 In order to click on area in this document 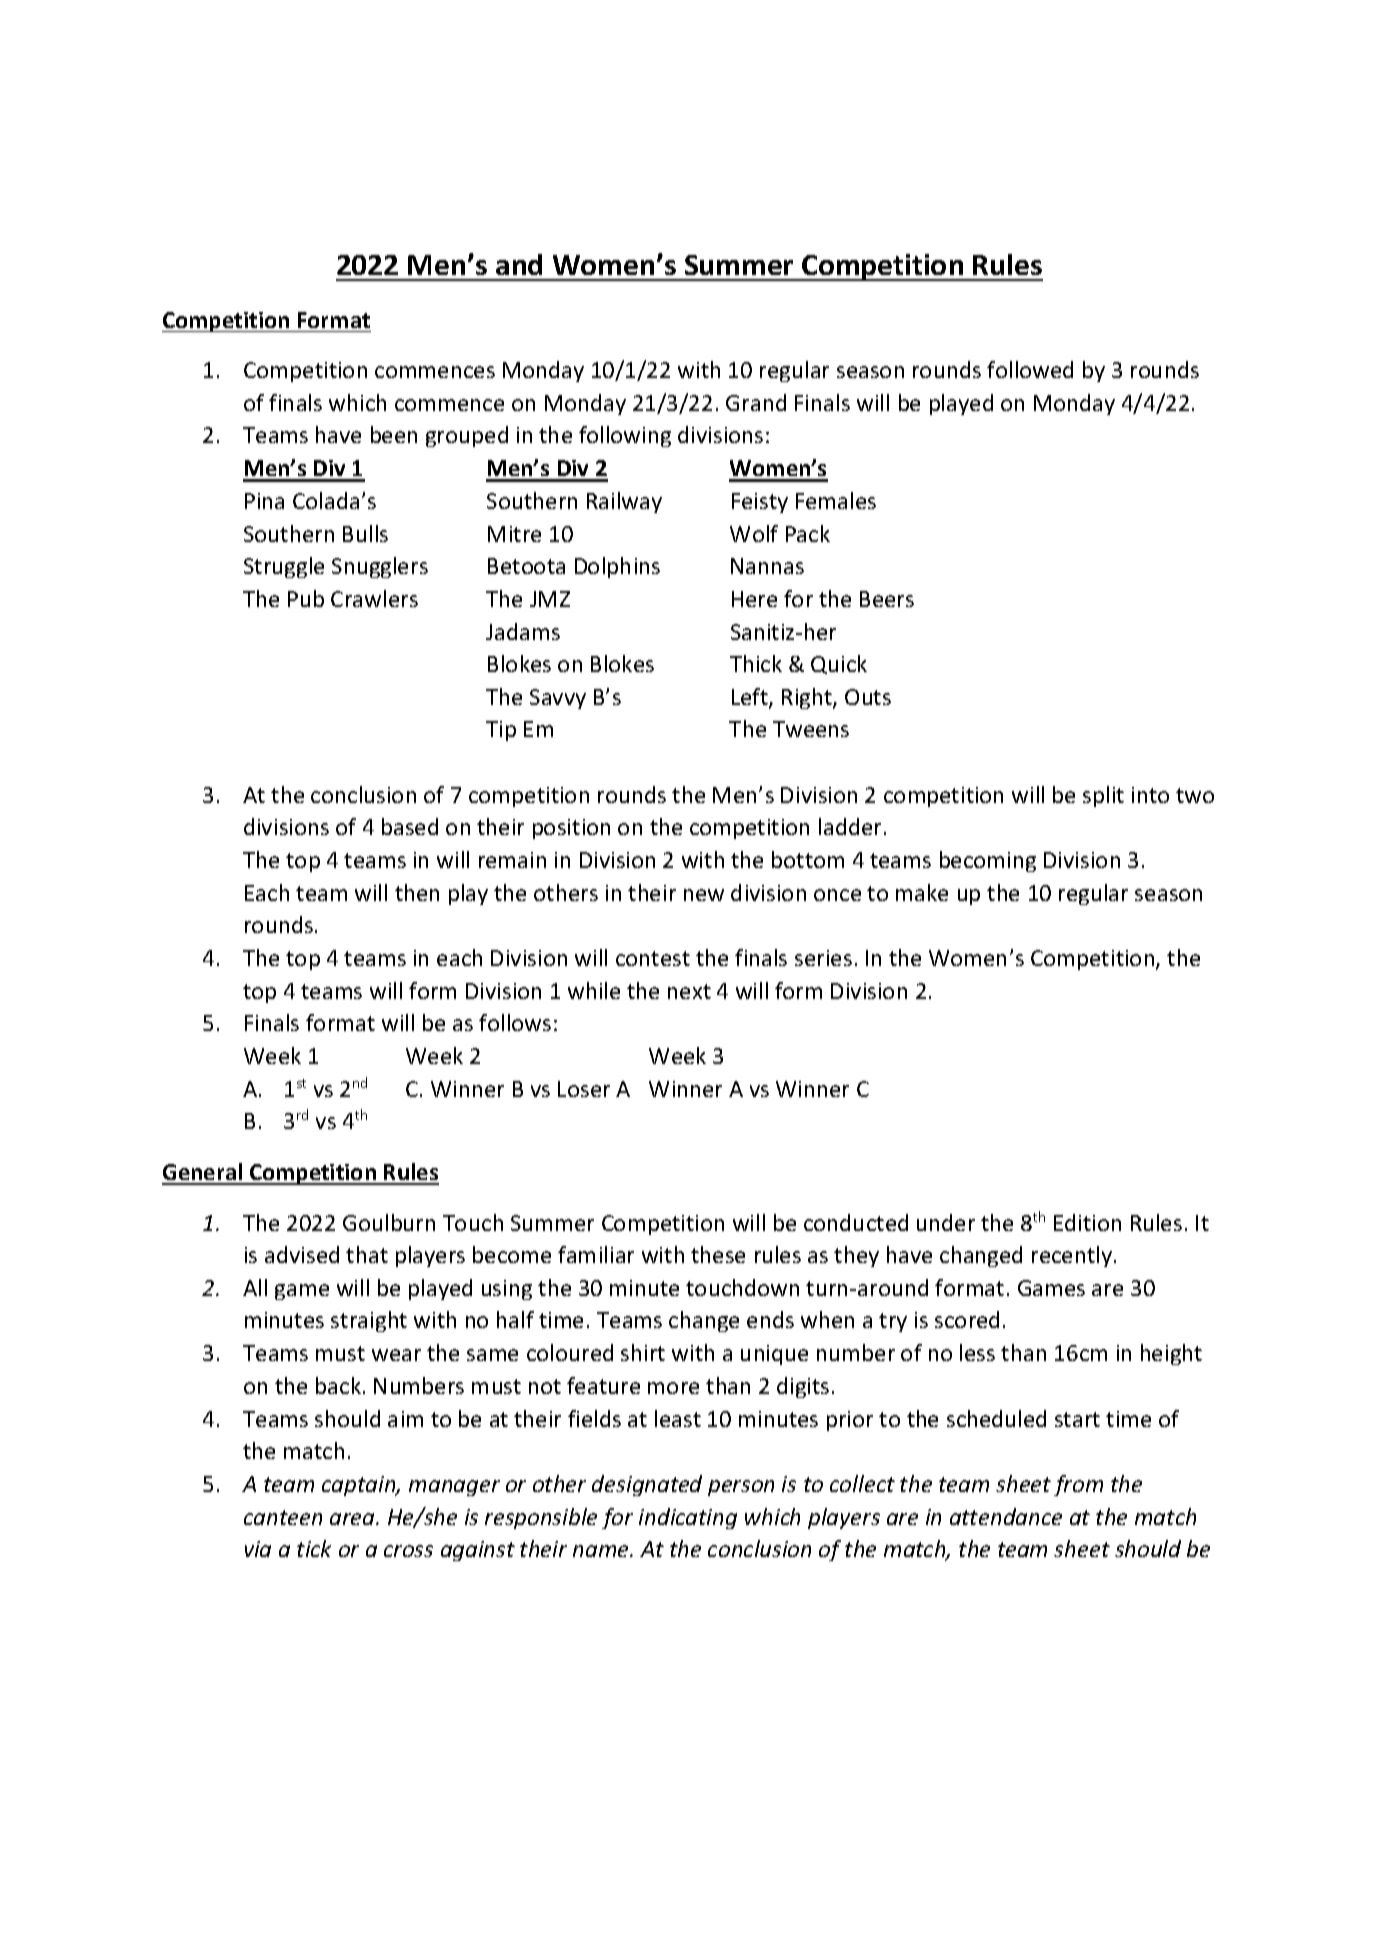, I will do `click(353, 1519)`.
